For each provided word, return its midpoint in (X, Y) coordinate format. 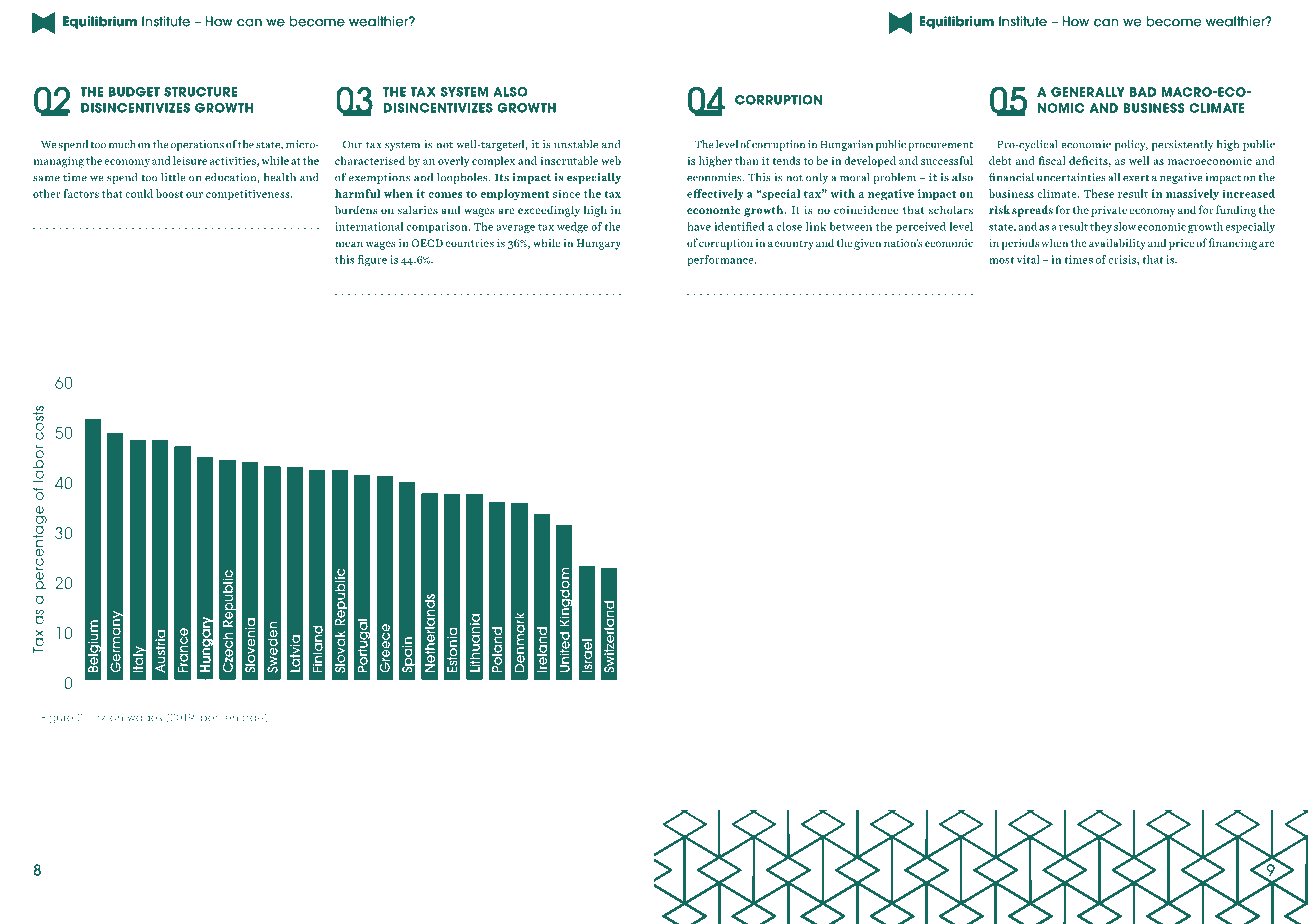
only (817, 178)
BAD (1143, 92)
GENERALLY (1088, 92)
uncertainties (1071, 177)
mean (349, 244)
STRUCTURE (200, 92)
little (173, 177)
